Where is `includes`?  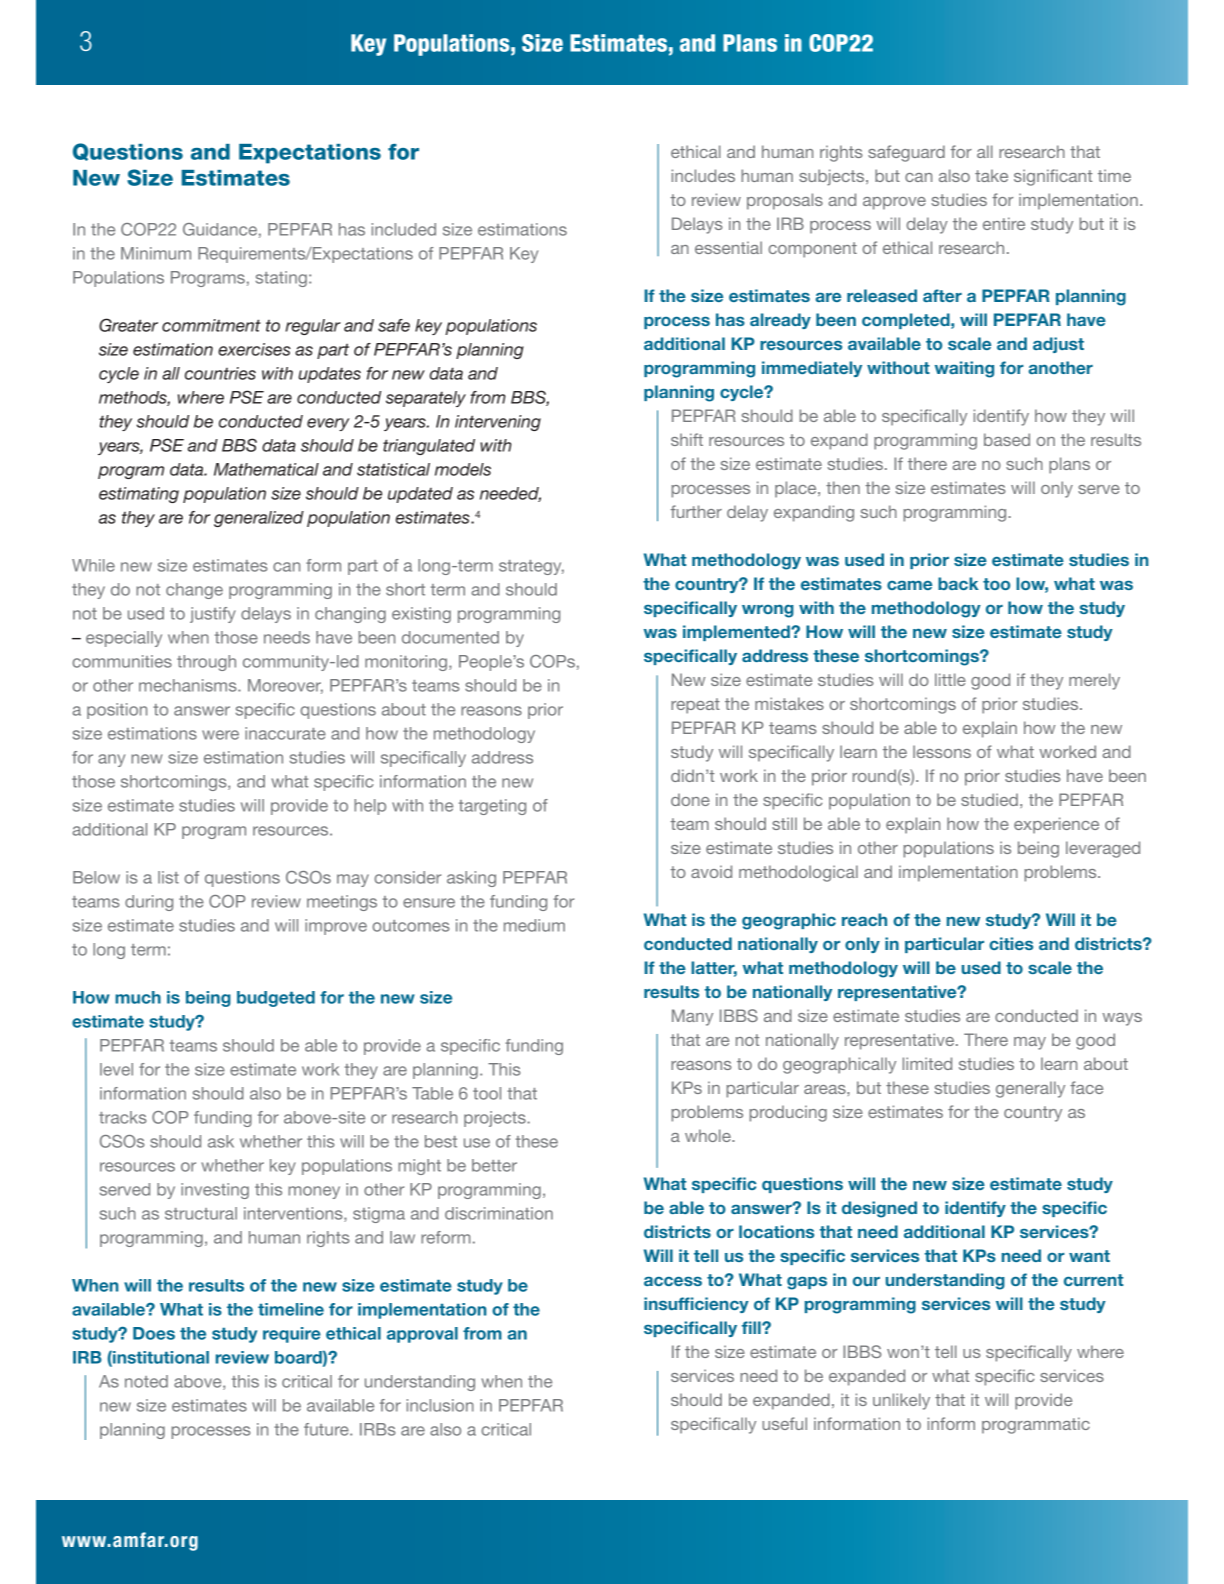
includes is located at coordinates (703, 175).
